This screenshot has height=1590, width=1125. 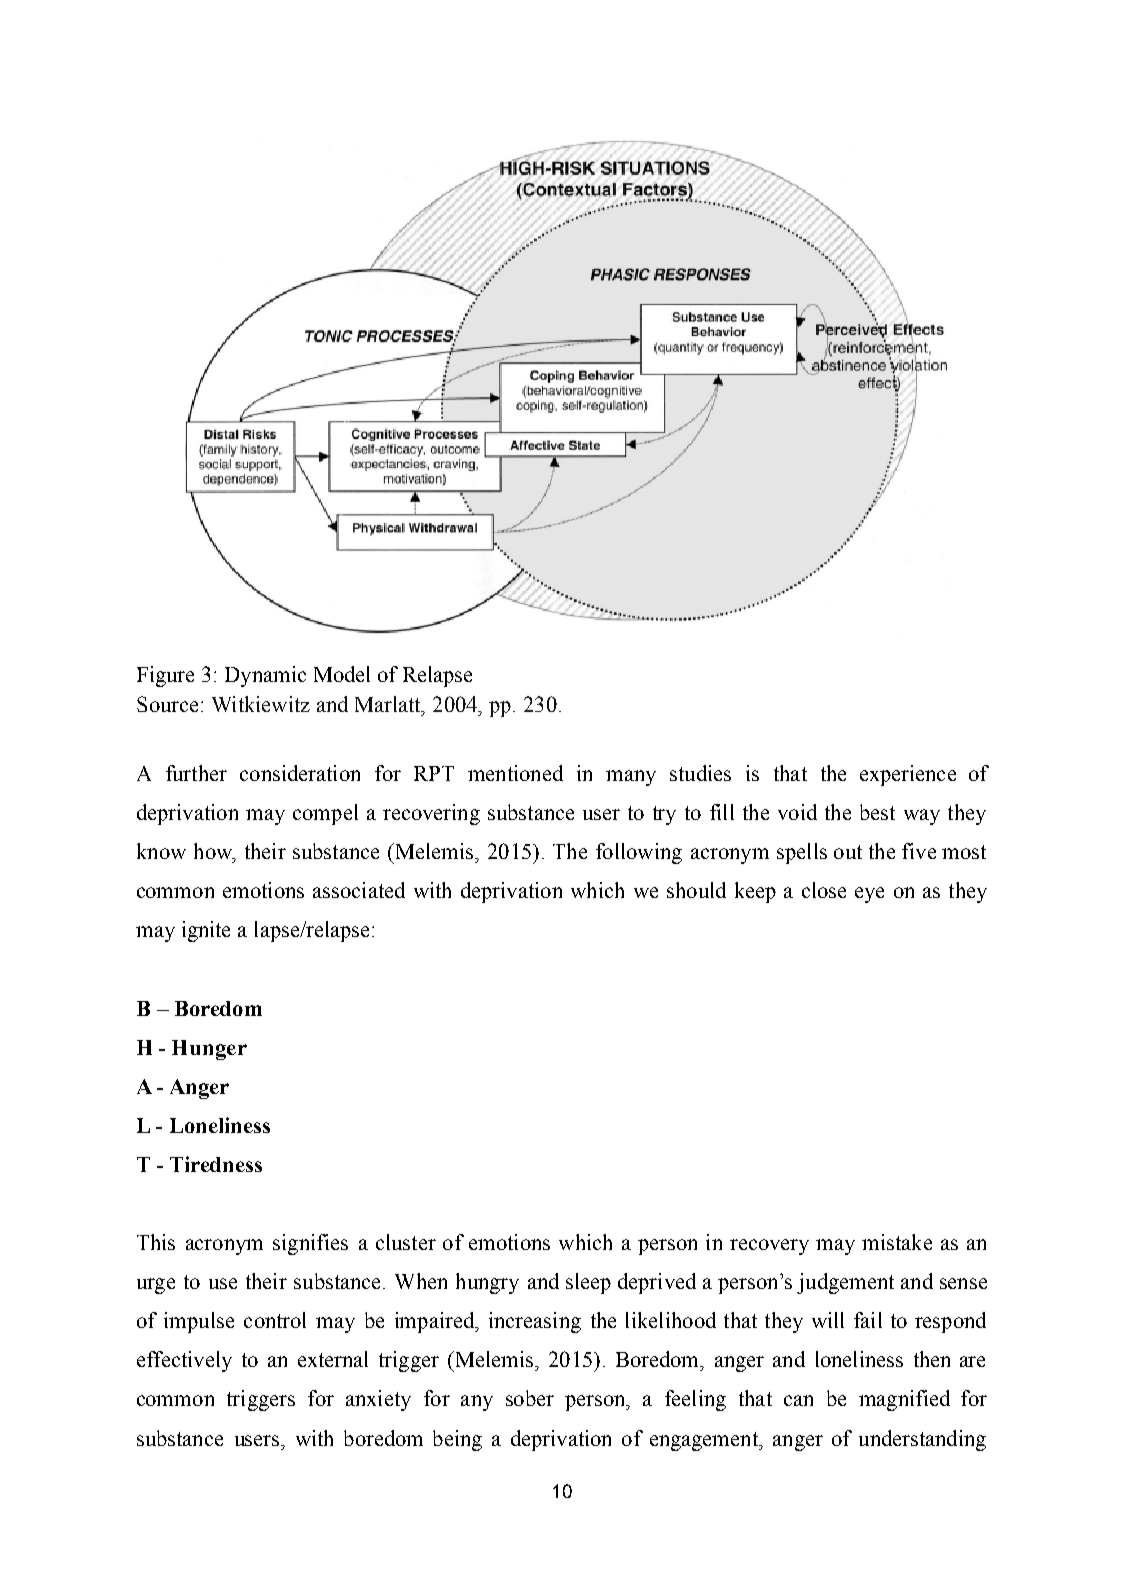 What do you see at coordinates (206, 931) in the screenshot?
I see `ignite` at bounding box center [206, 931].
